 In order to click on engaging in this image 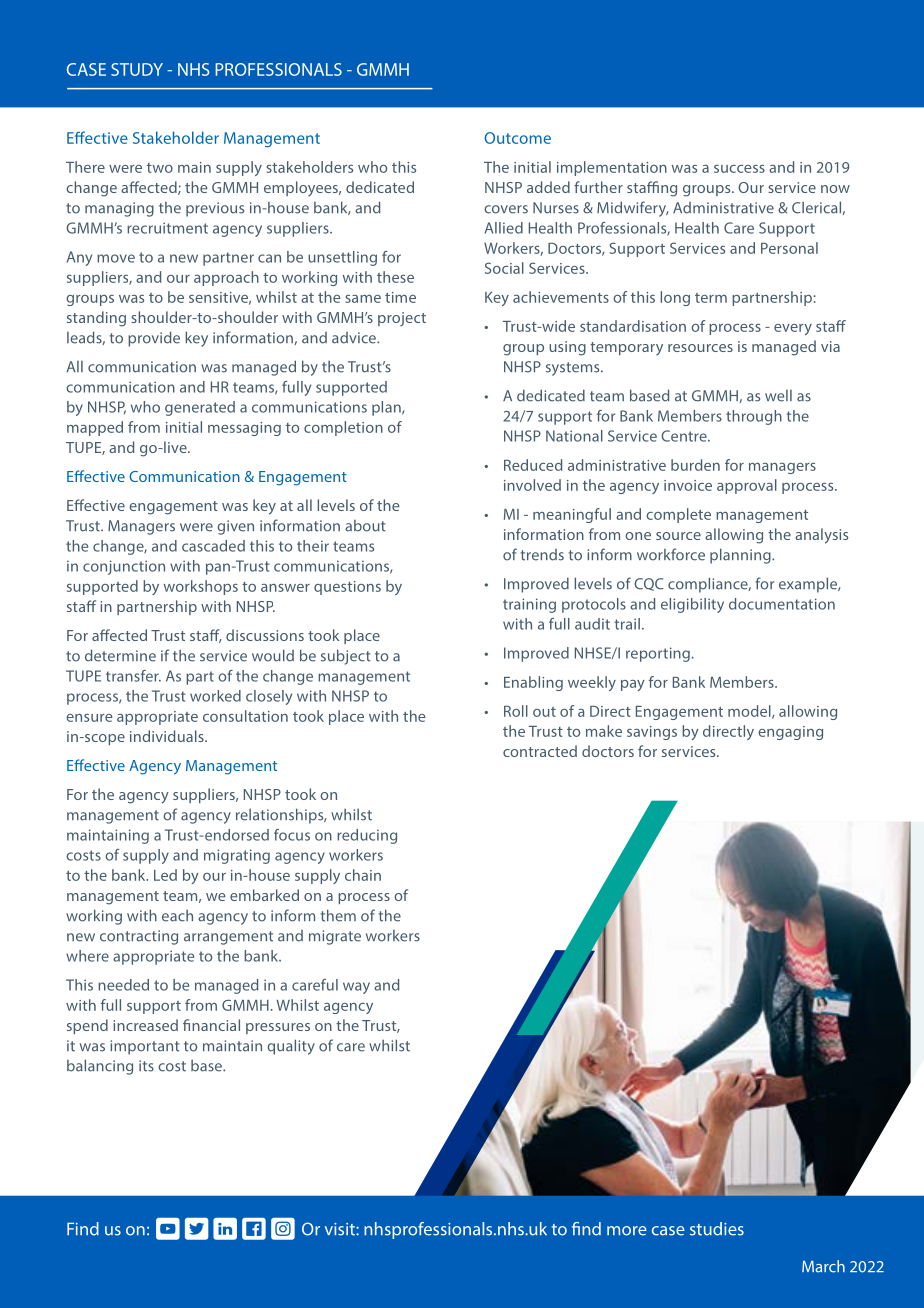, I will do `click(790, 733)`.
